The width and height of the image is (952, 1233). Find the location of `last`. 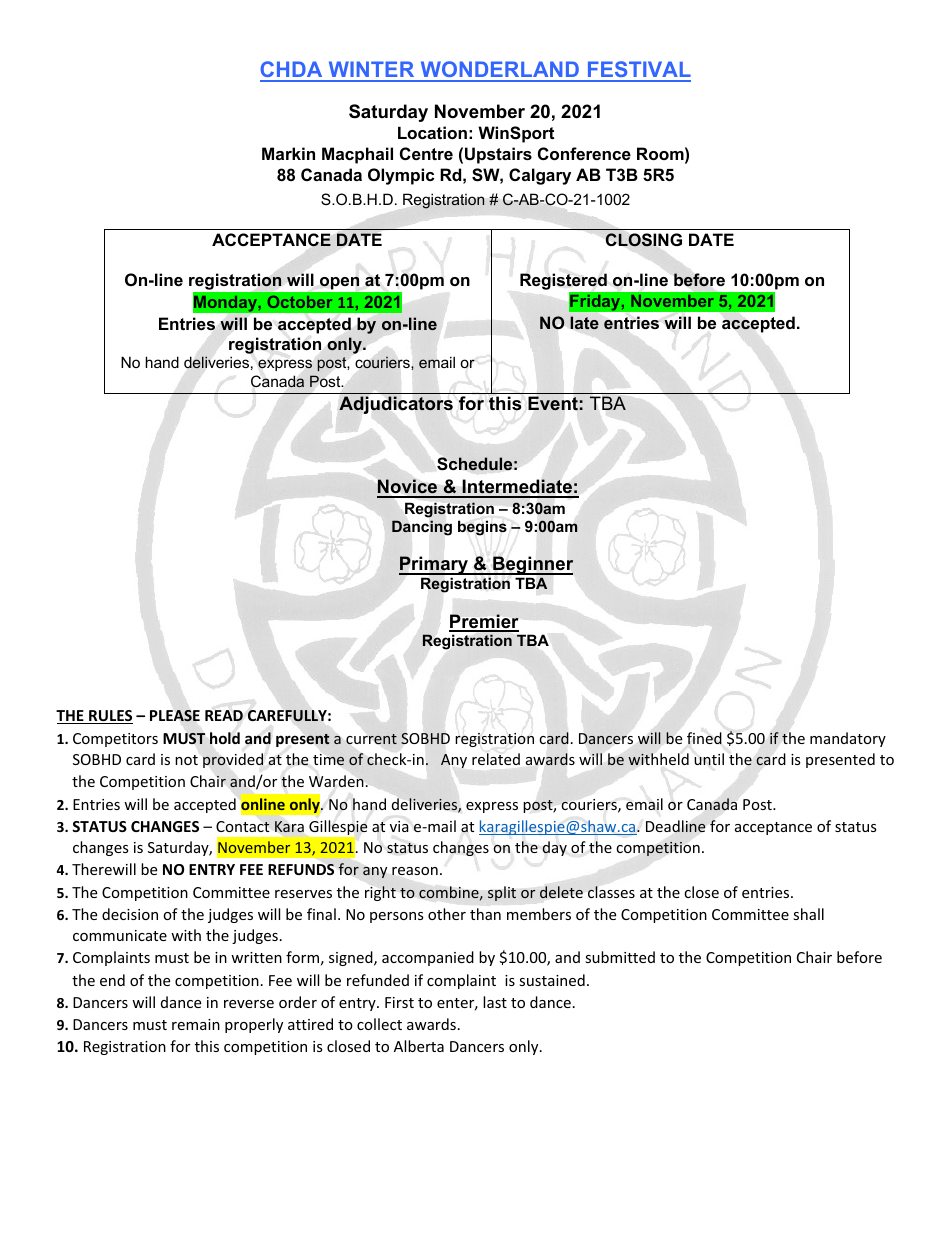

last is located at coordinates (495, 1002).
